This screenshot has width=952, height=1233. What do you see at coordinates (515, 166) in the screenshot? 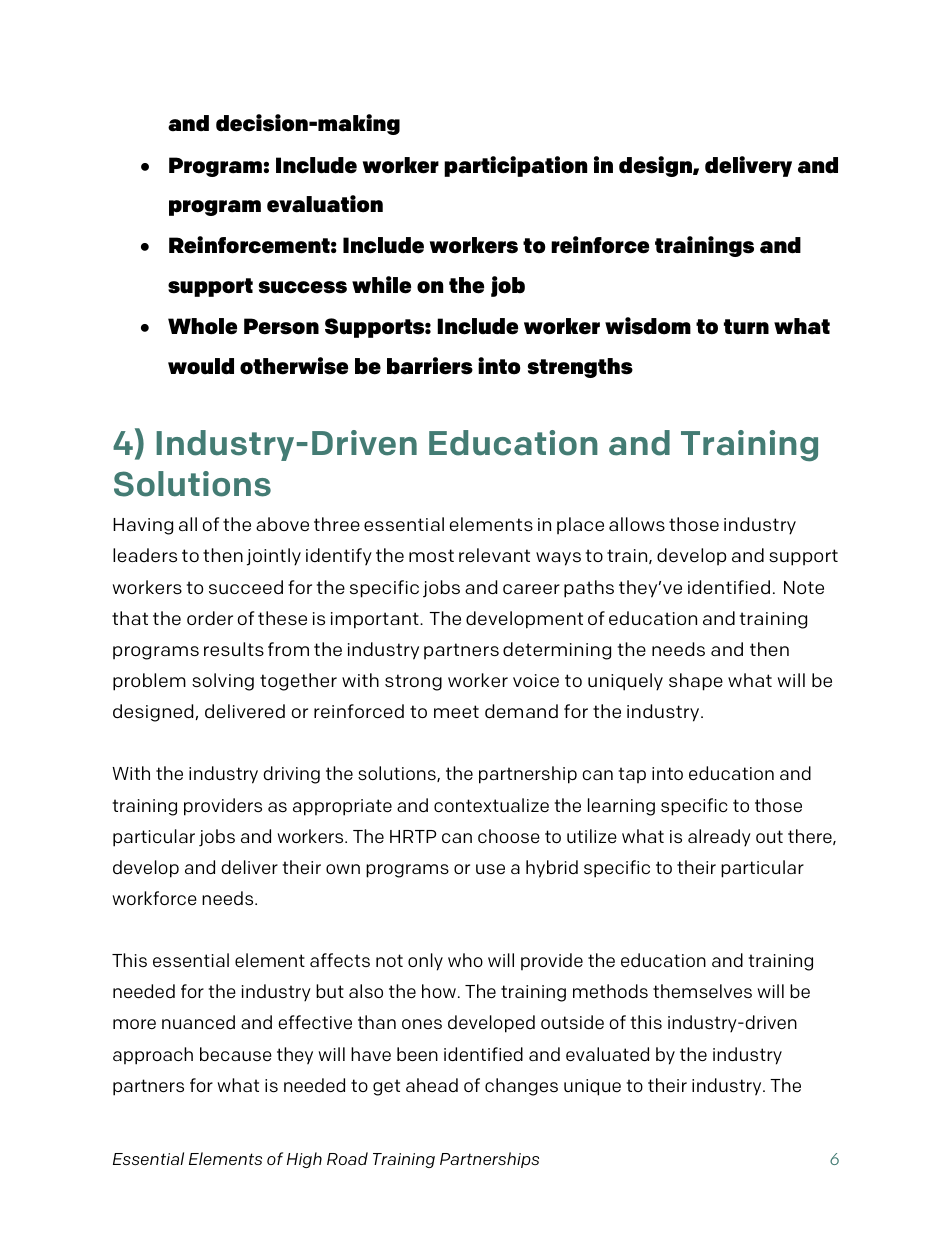
I see `participation` at bounding box center [515, 166].
